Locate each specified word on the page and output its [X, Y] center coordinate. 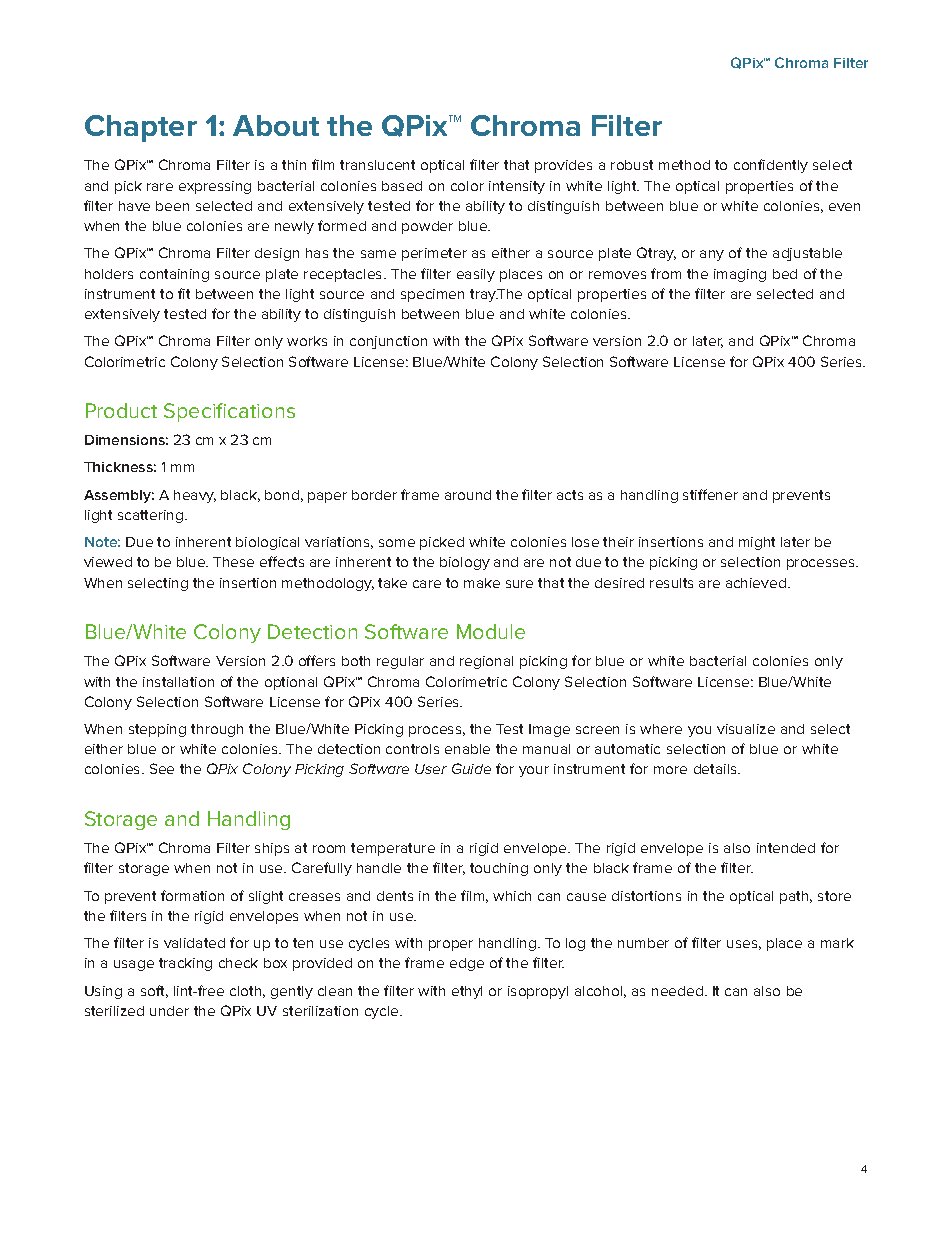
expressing [215, 187]
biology [465, 563]
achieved [756, 583]
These [233, 562]
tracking [185, 964]
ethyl [467, 992]
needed [677, 991]
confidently [771, 166]
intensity [517, 187]
